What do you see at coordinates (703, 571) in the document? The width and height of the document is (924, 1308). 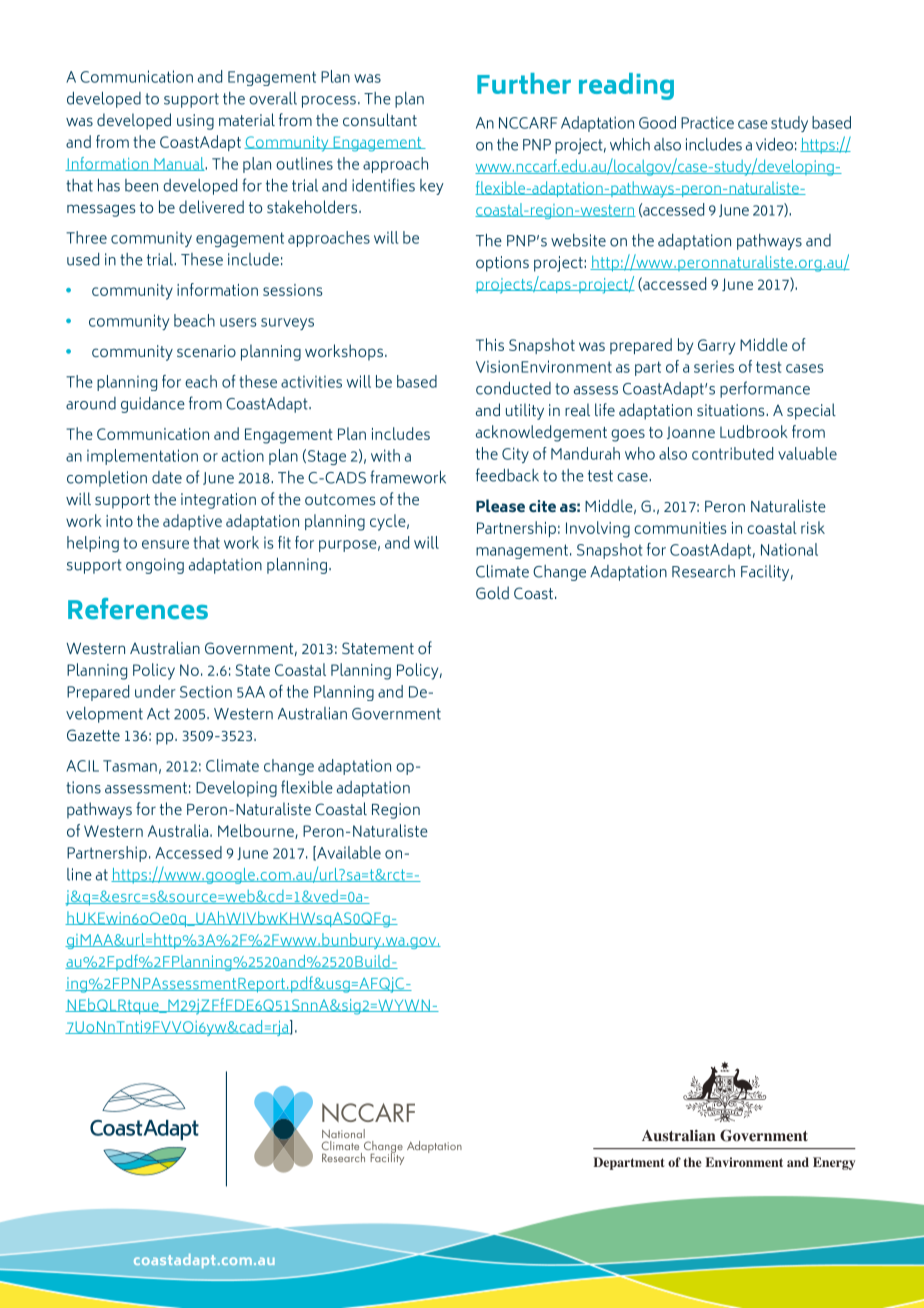 I see `Research` at bounding box center [703, 571].
